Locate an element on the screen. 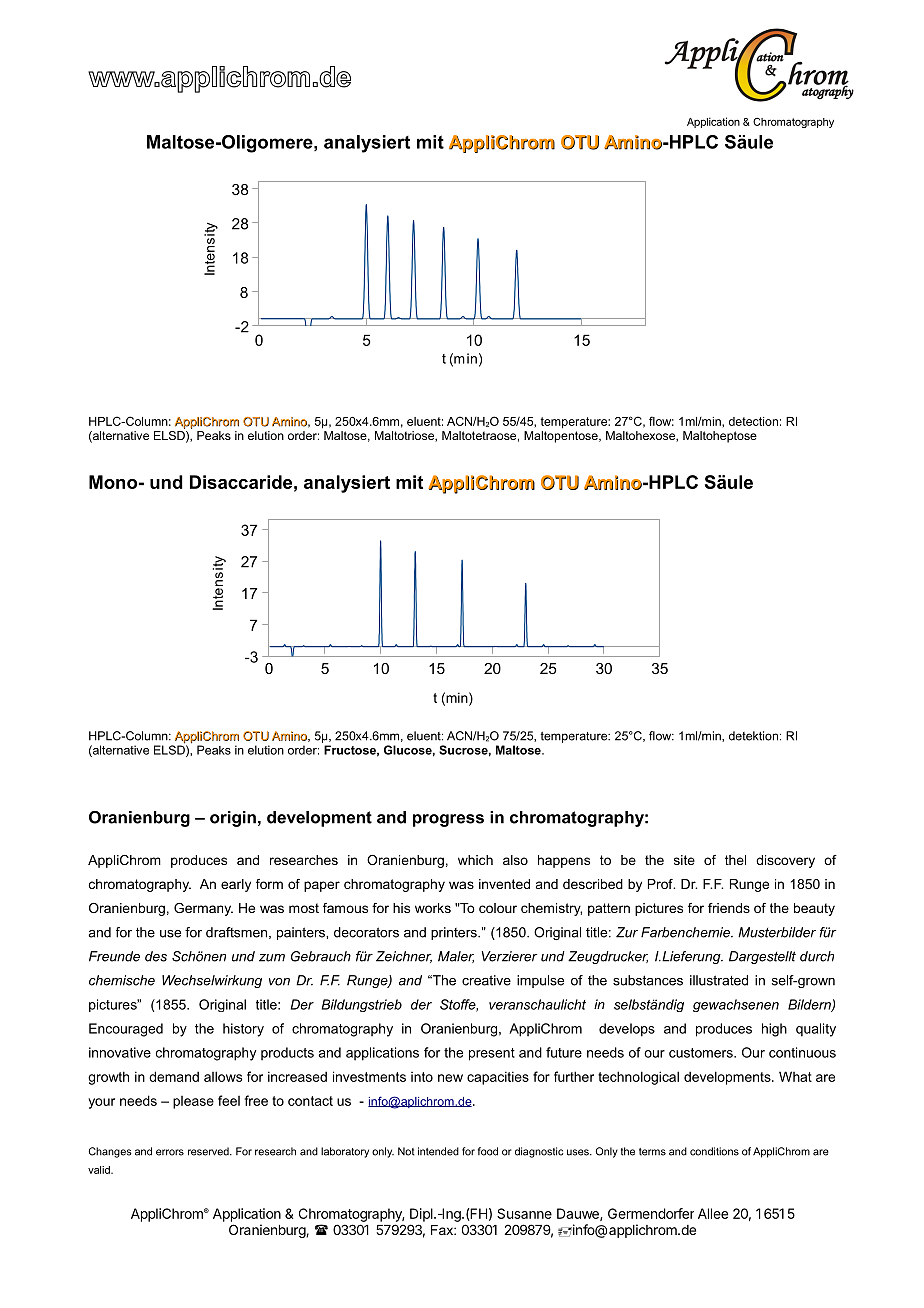  intended is located at coordinates (438, 1151).
